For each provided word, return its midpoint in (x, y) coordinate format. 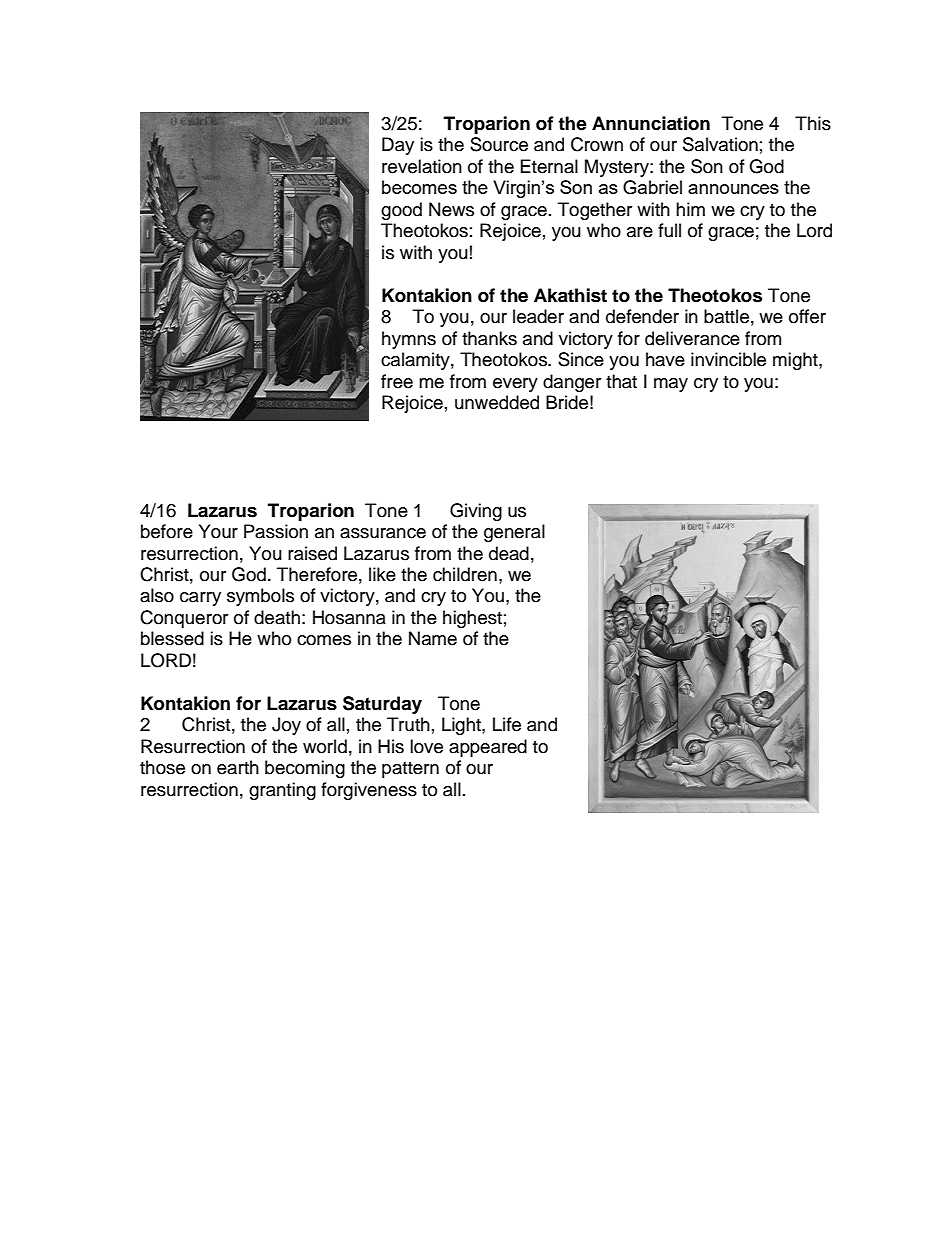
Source (499, 144)
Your (218, 531)
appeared (488, 748)
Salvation (720, 144)
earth (238, 767)
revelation (422, 166)
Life (507, 724)
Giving (476, 512)
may (671, 385)
